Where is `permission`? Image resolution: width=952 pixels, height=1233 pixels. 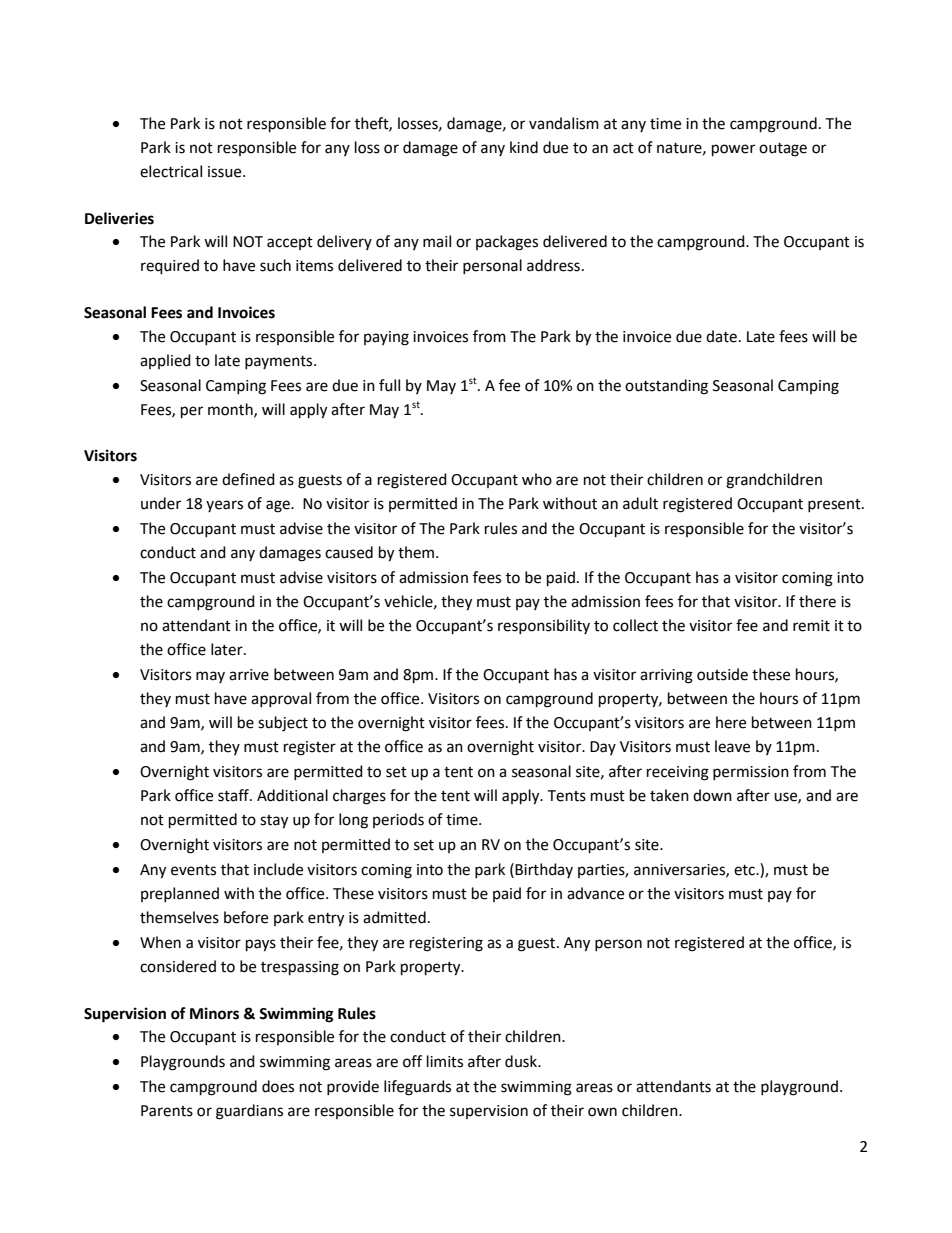
permission is located at coordinates (751, 773).
